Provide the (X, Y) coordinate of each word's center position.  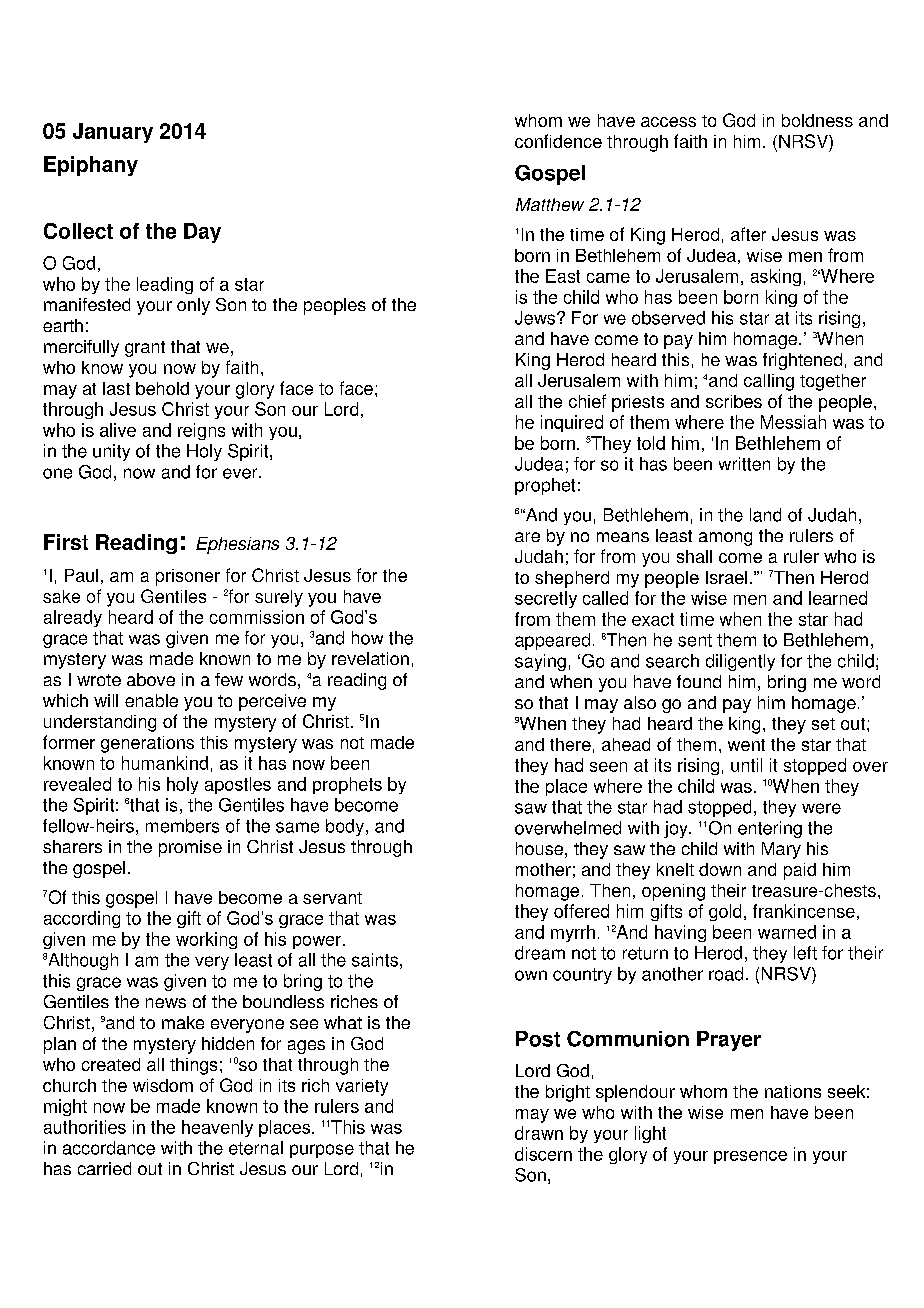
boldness (817, 120)
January (113, 133)
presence (750, 1157)
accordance (109, 1148)
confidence (558, 141)
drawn (539, 1133)
